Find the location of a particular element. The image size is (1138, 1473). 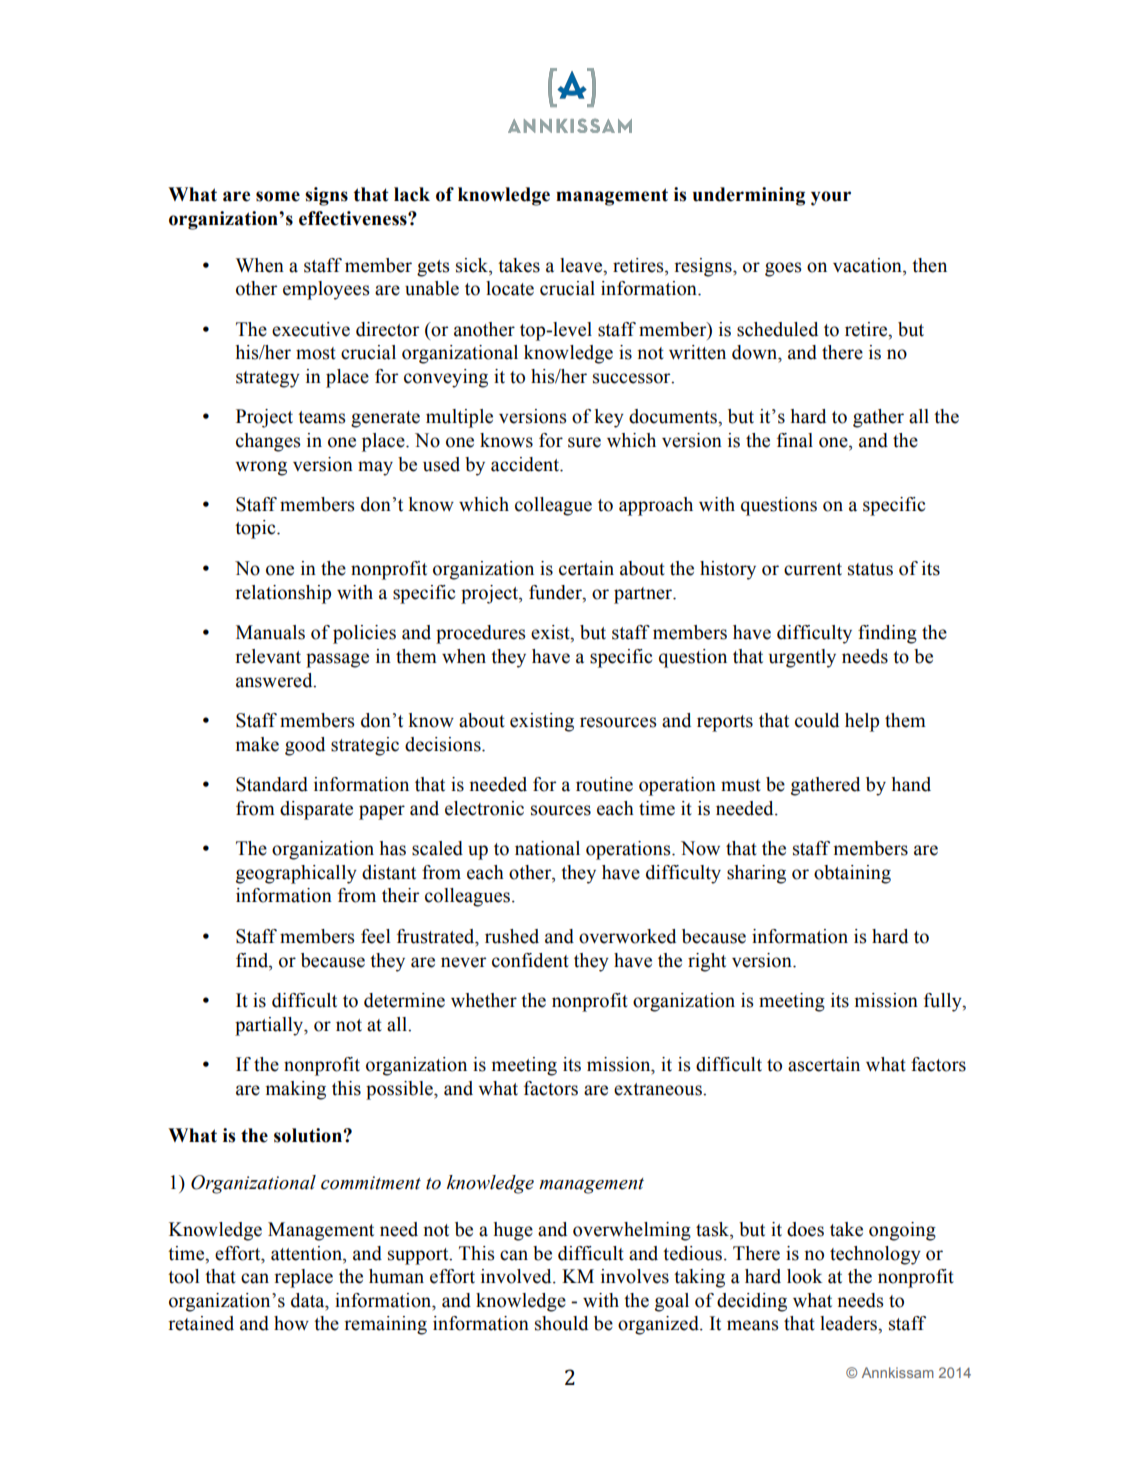

your is located at coordinates (831, 198).
